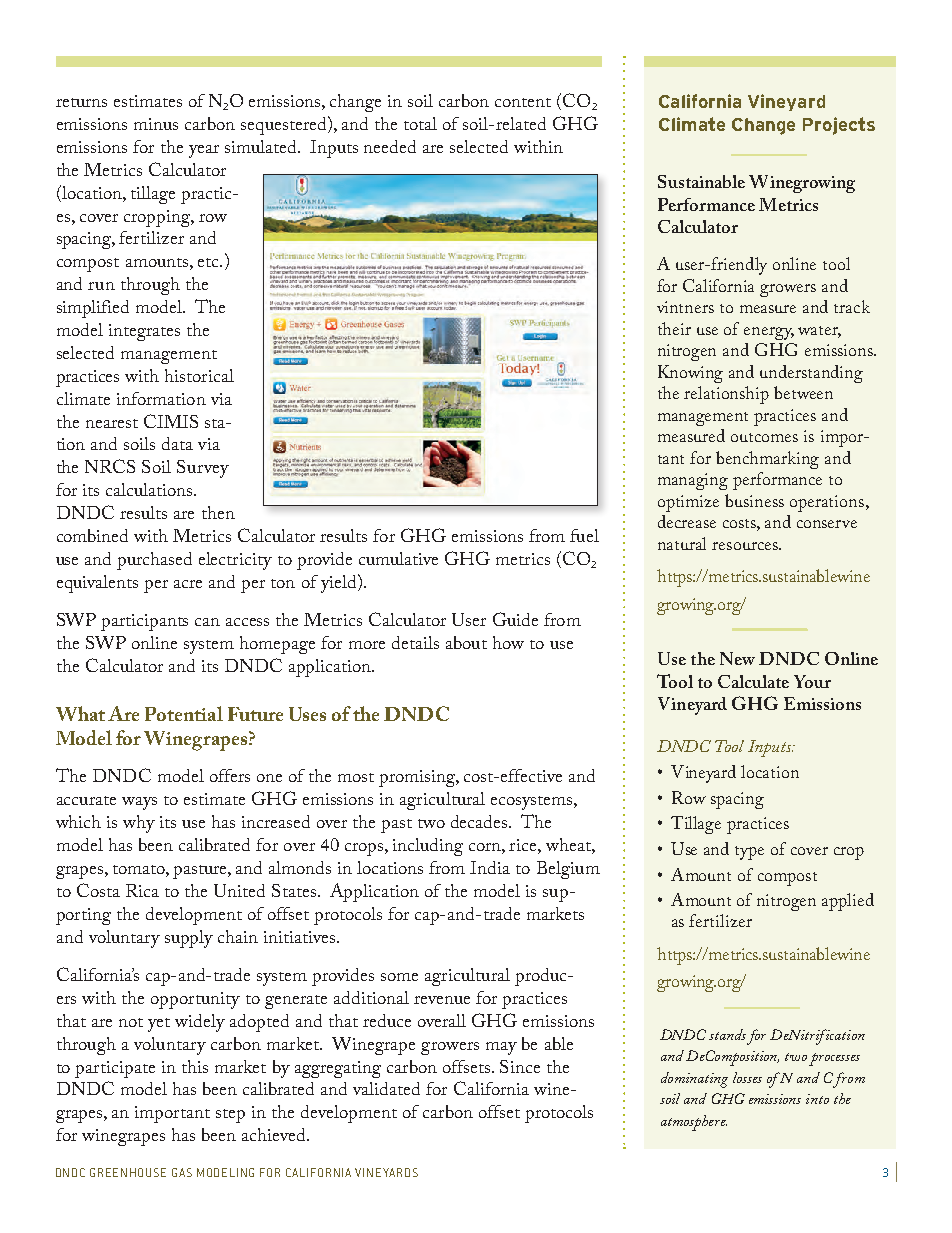 The width and height of the page is (952, 1233). Describe the element at coordinates (154, 561) in the page. I see `purchased` at that location.
